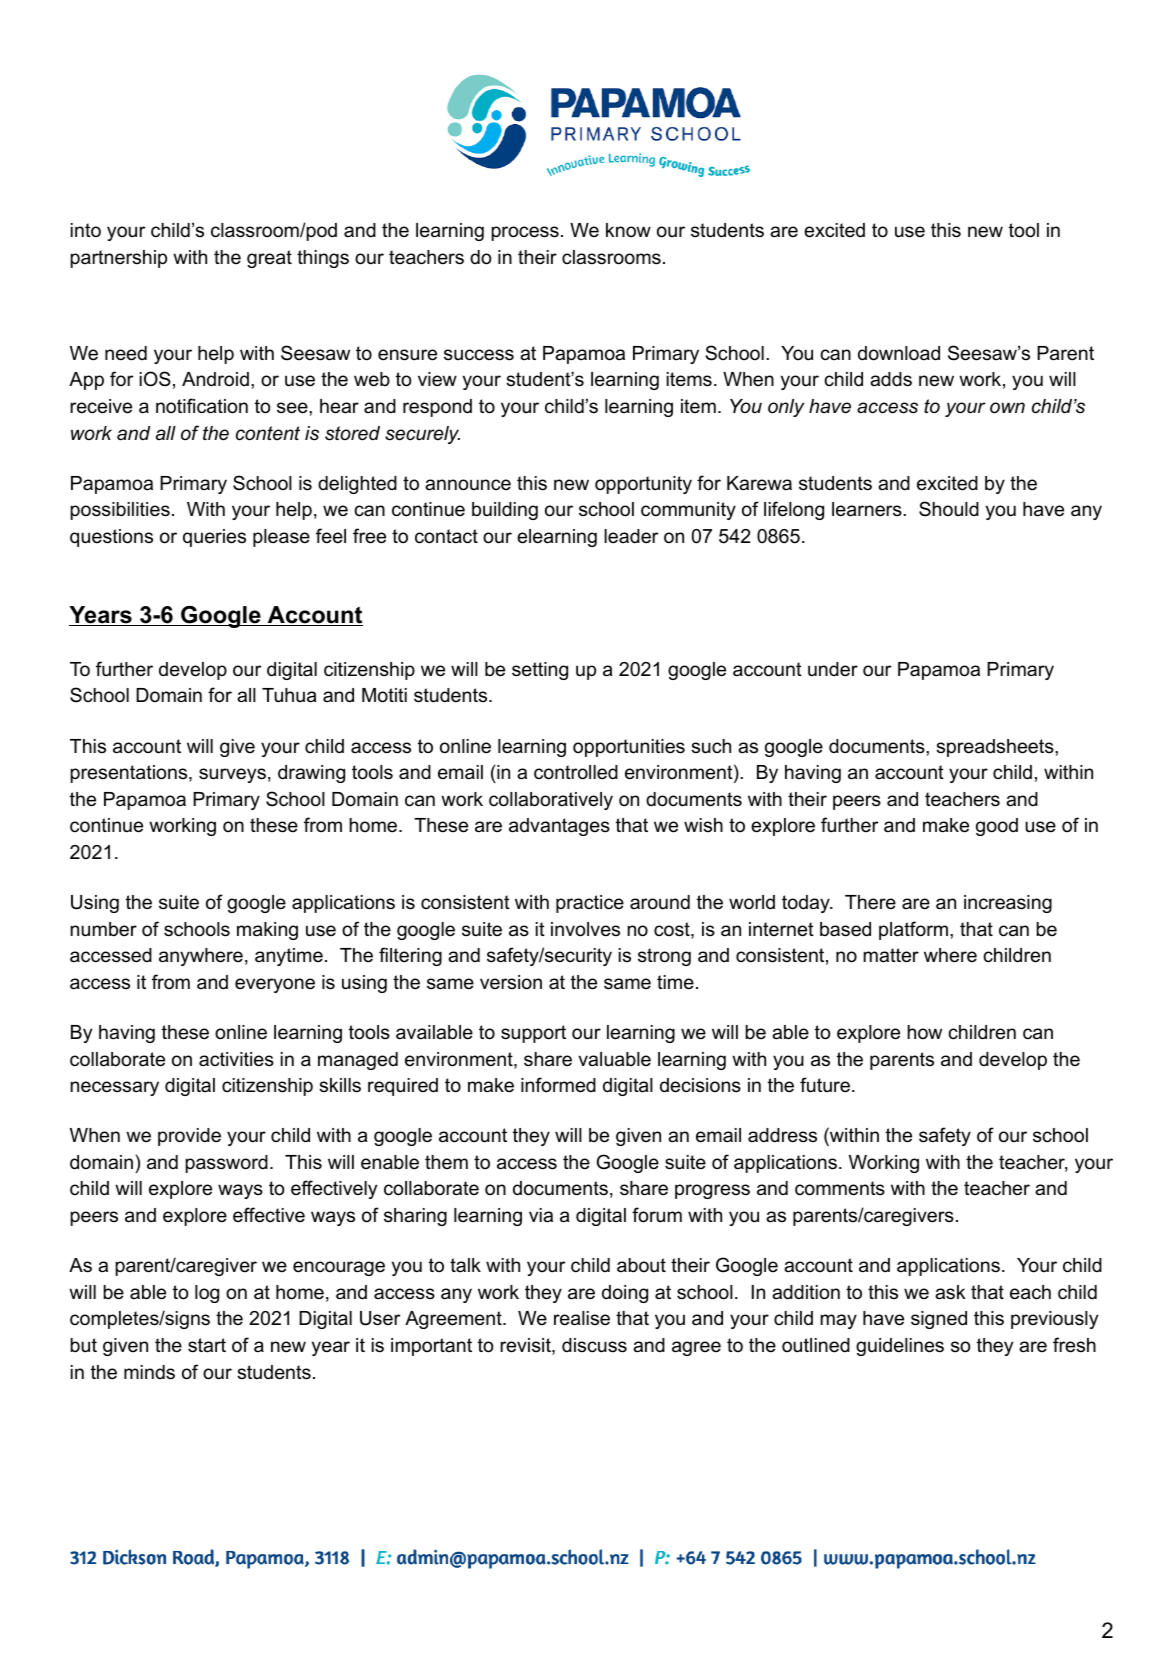  Describe the element at coordinates (130, 774) in the document. I see `presentations` at that location.
